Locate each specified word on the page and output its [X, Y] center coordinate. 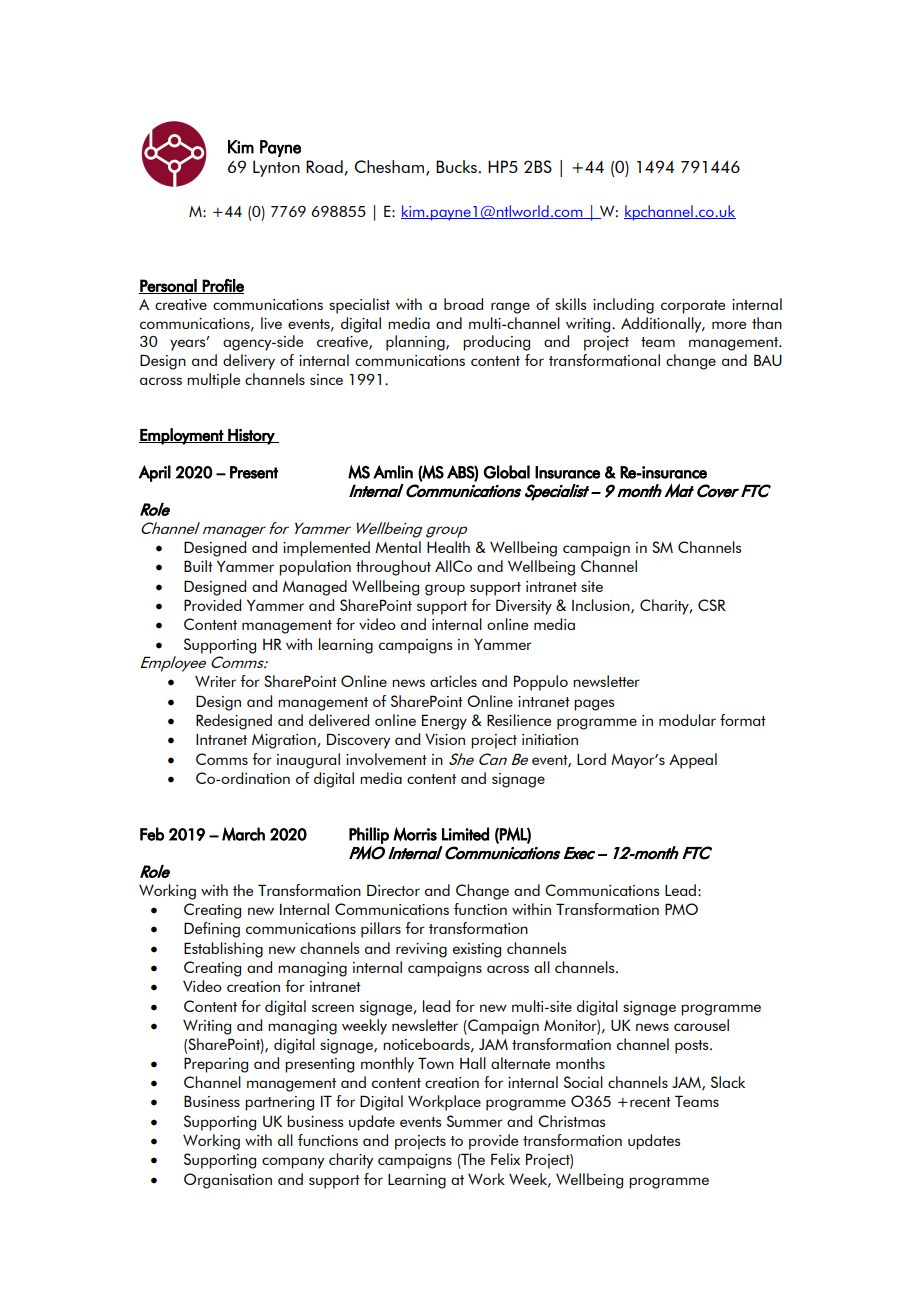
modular [687, 720]
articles [453, 681]
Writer [215, 681]
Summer [475, 1121]
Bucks [456, 166]
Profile [222, 286]
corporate [693, 307]
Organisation [228, 1181]
